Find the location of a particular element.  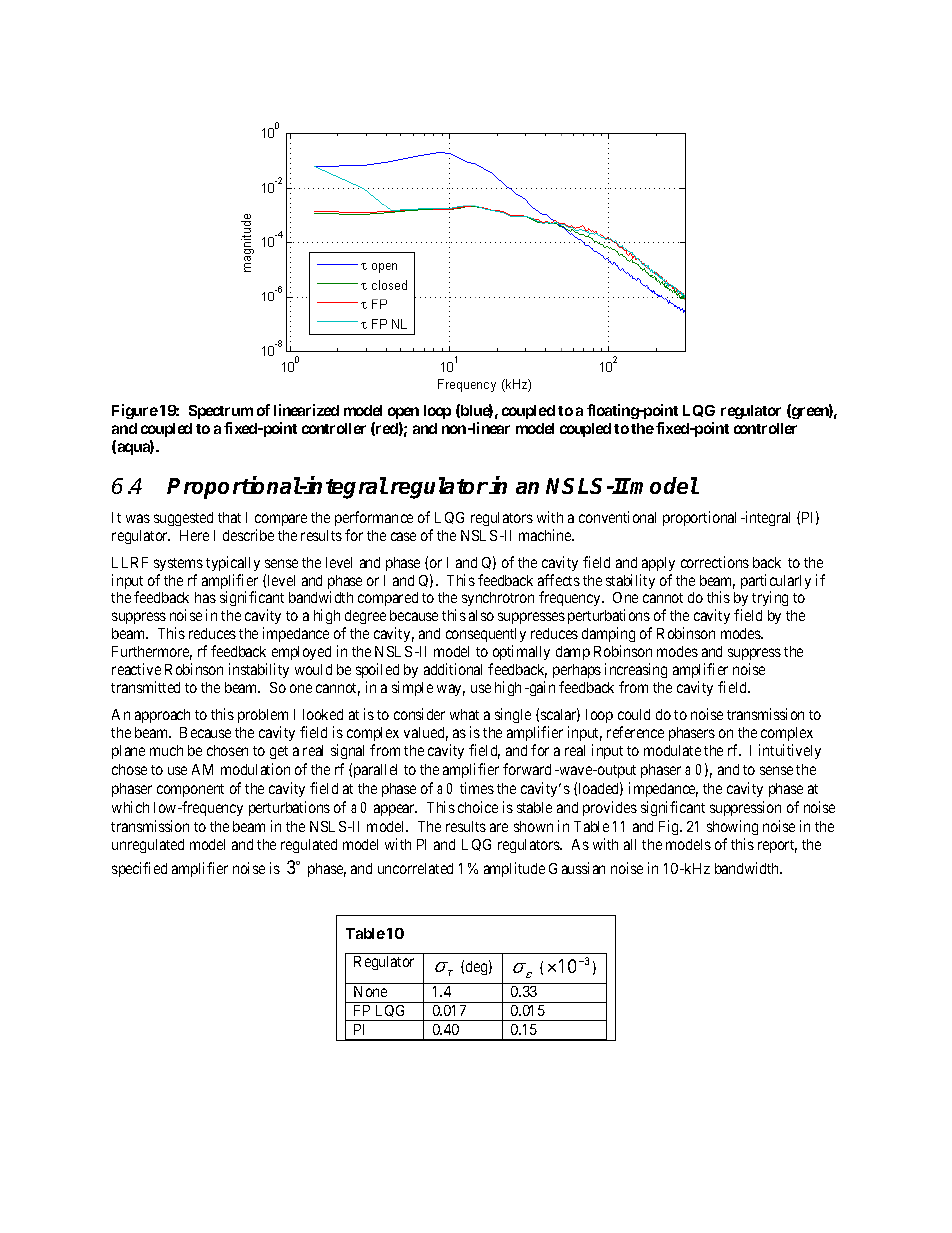

systems is located at coordinates (178, 564).
